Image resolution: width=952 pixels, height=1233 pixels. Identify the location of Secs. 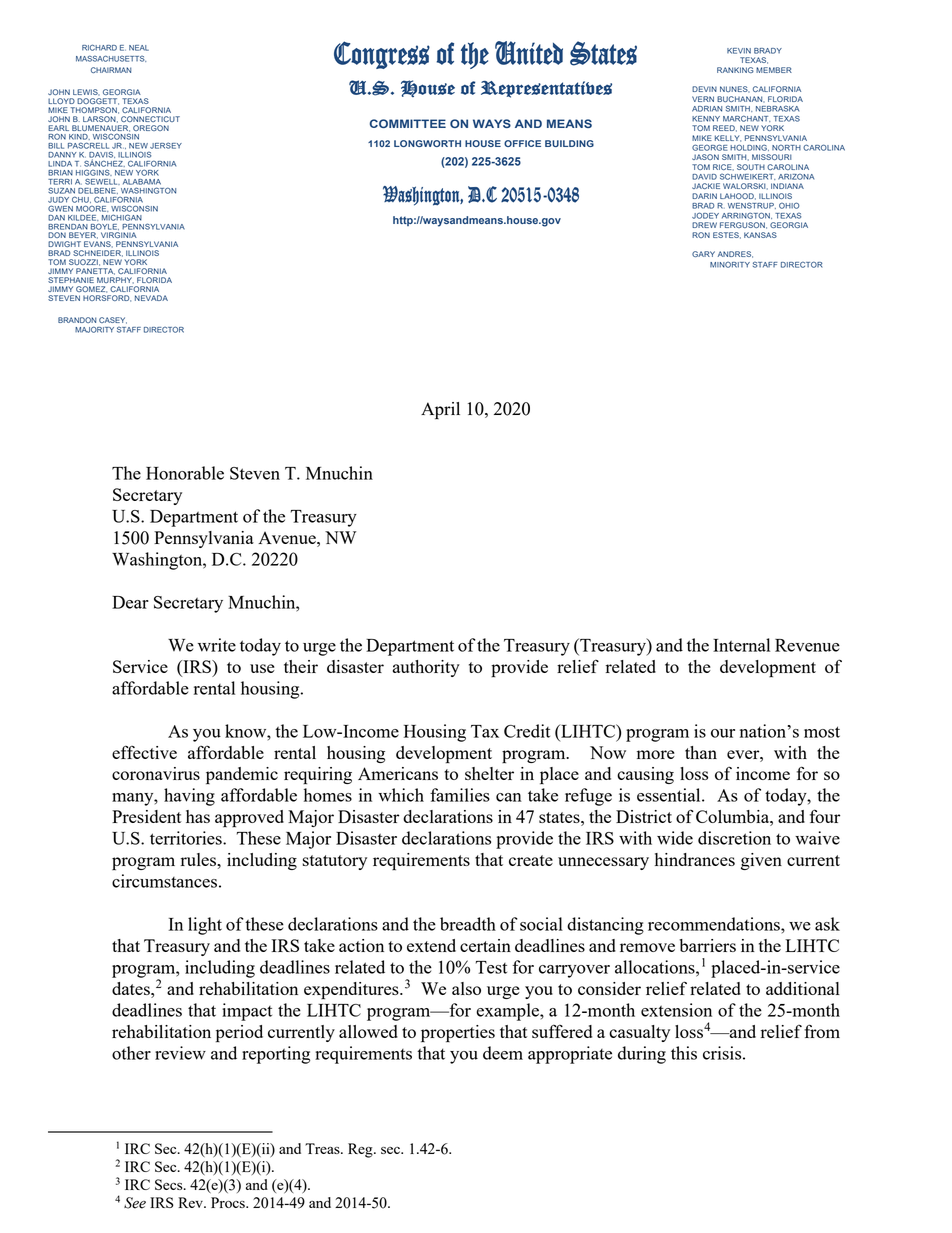
(170, 1184).
